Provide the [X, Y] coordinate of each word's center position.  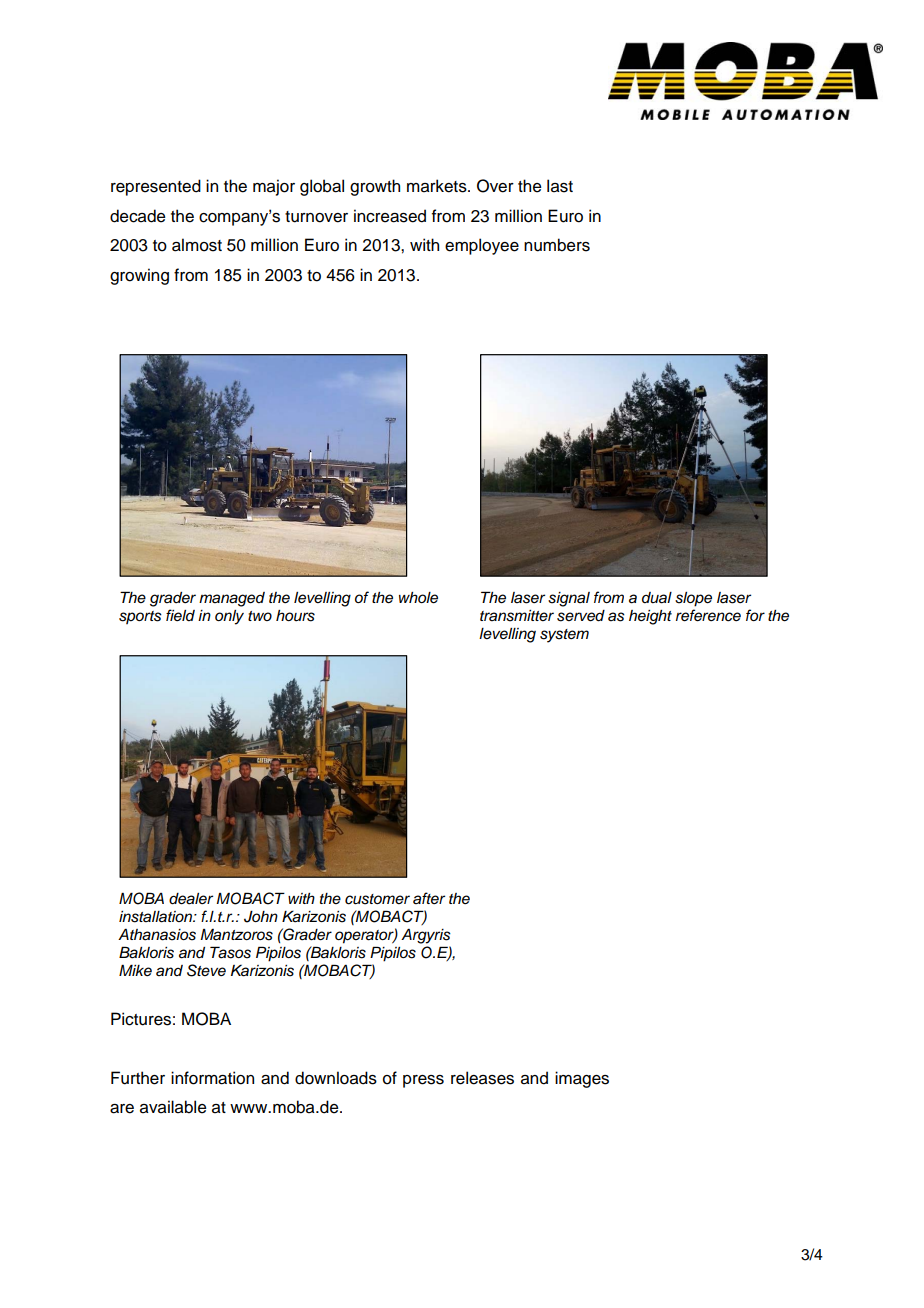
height [650, 617]
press [423, 1081]
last [560, 186]
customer [377, 899]
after [429, 898]
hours [295, 616]
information [212, 1078]
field [180, 615]
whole [418, 598]
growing [139, 276]
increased [390, 216]
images [582, 1079]
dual [657, 598]
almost [197, 245]
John [261, 917]
